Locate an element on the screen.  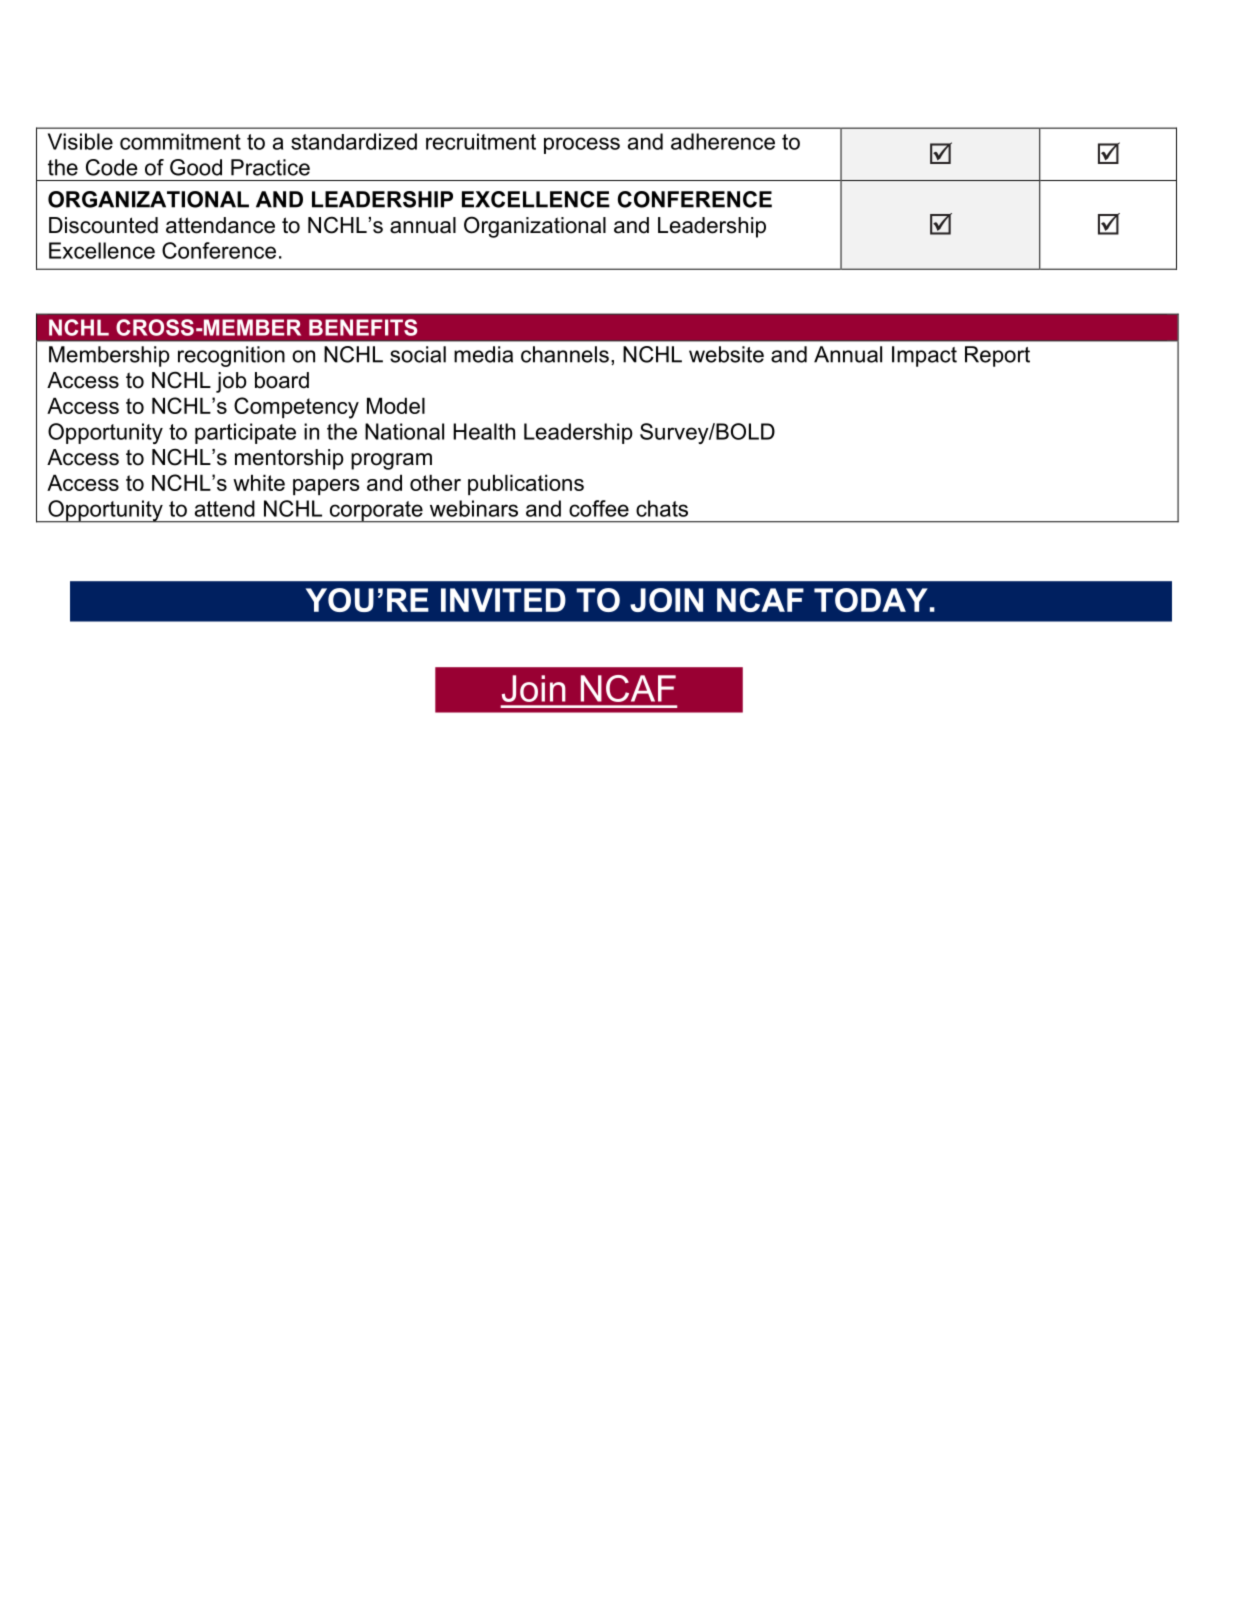
TODAY is located at coordinates (871, 600).
